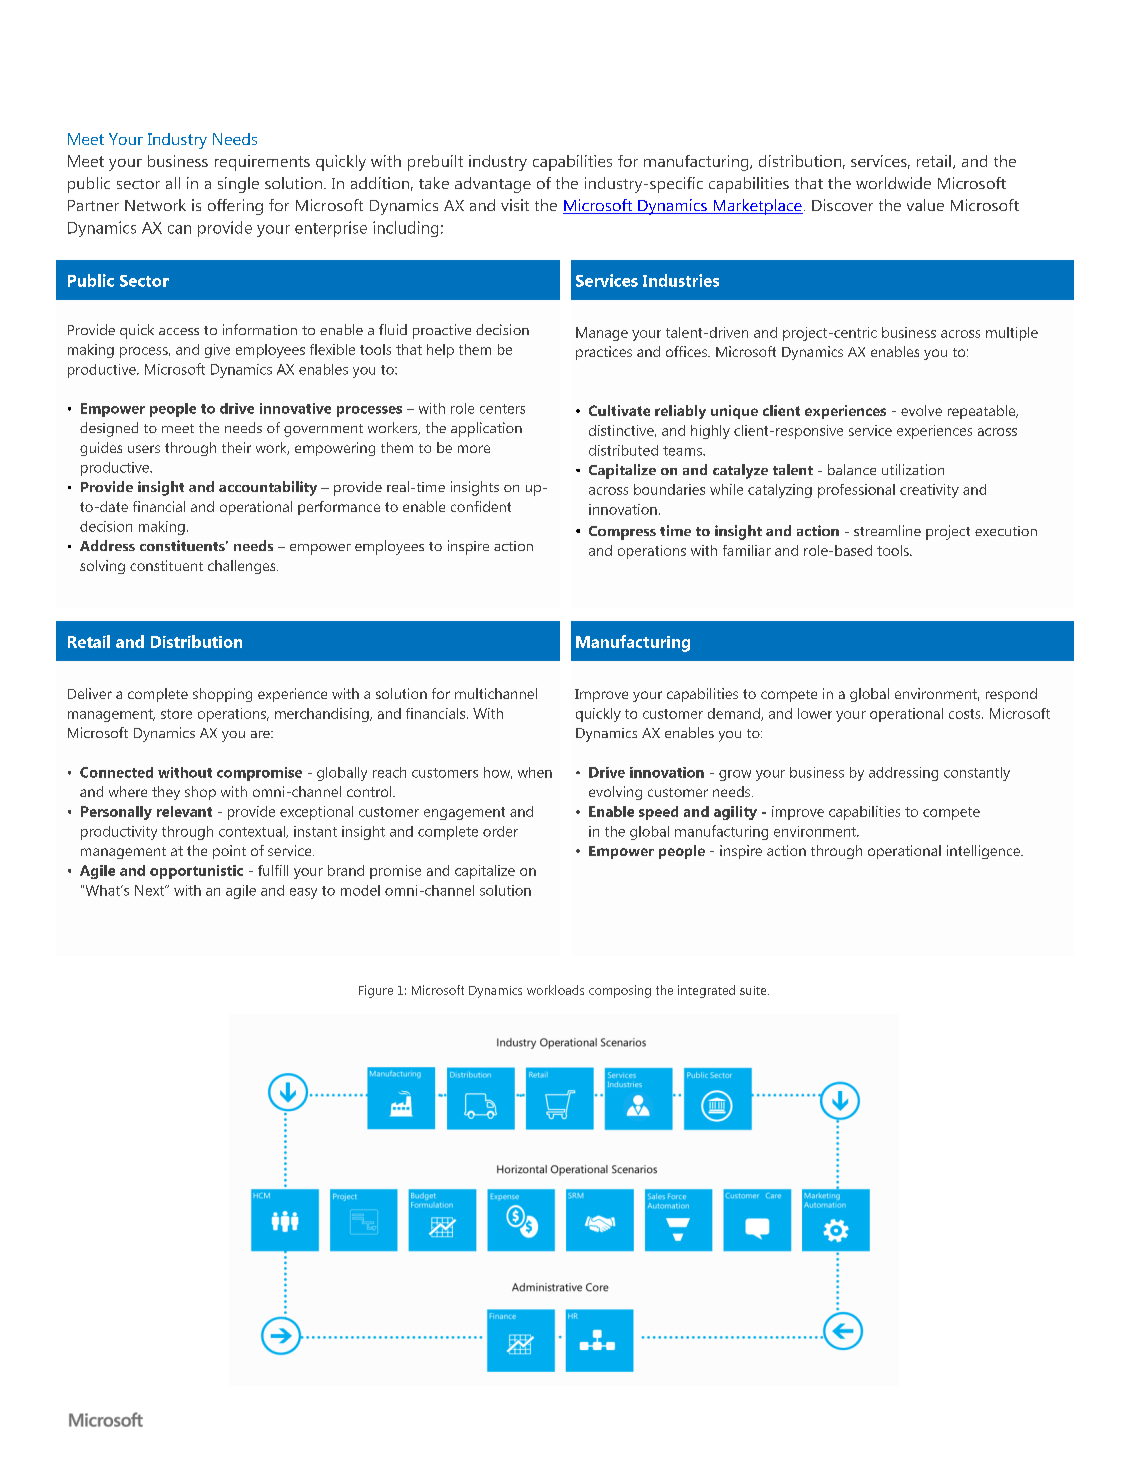  Describe the element at coordinates (515, 205) in the screenshot. I see `visit` at that location.
